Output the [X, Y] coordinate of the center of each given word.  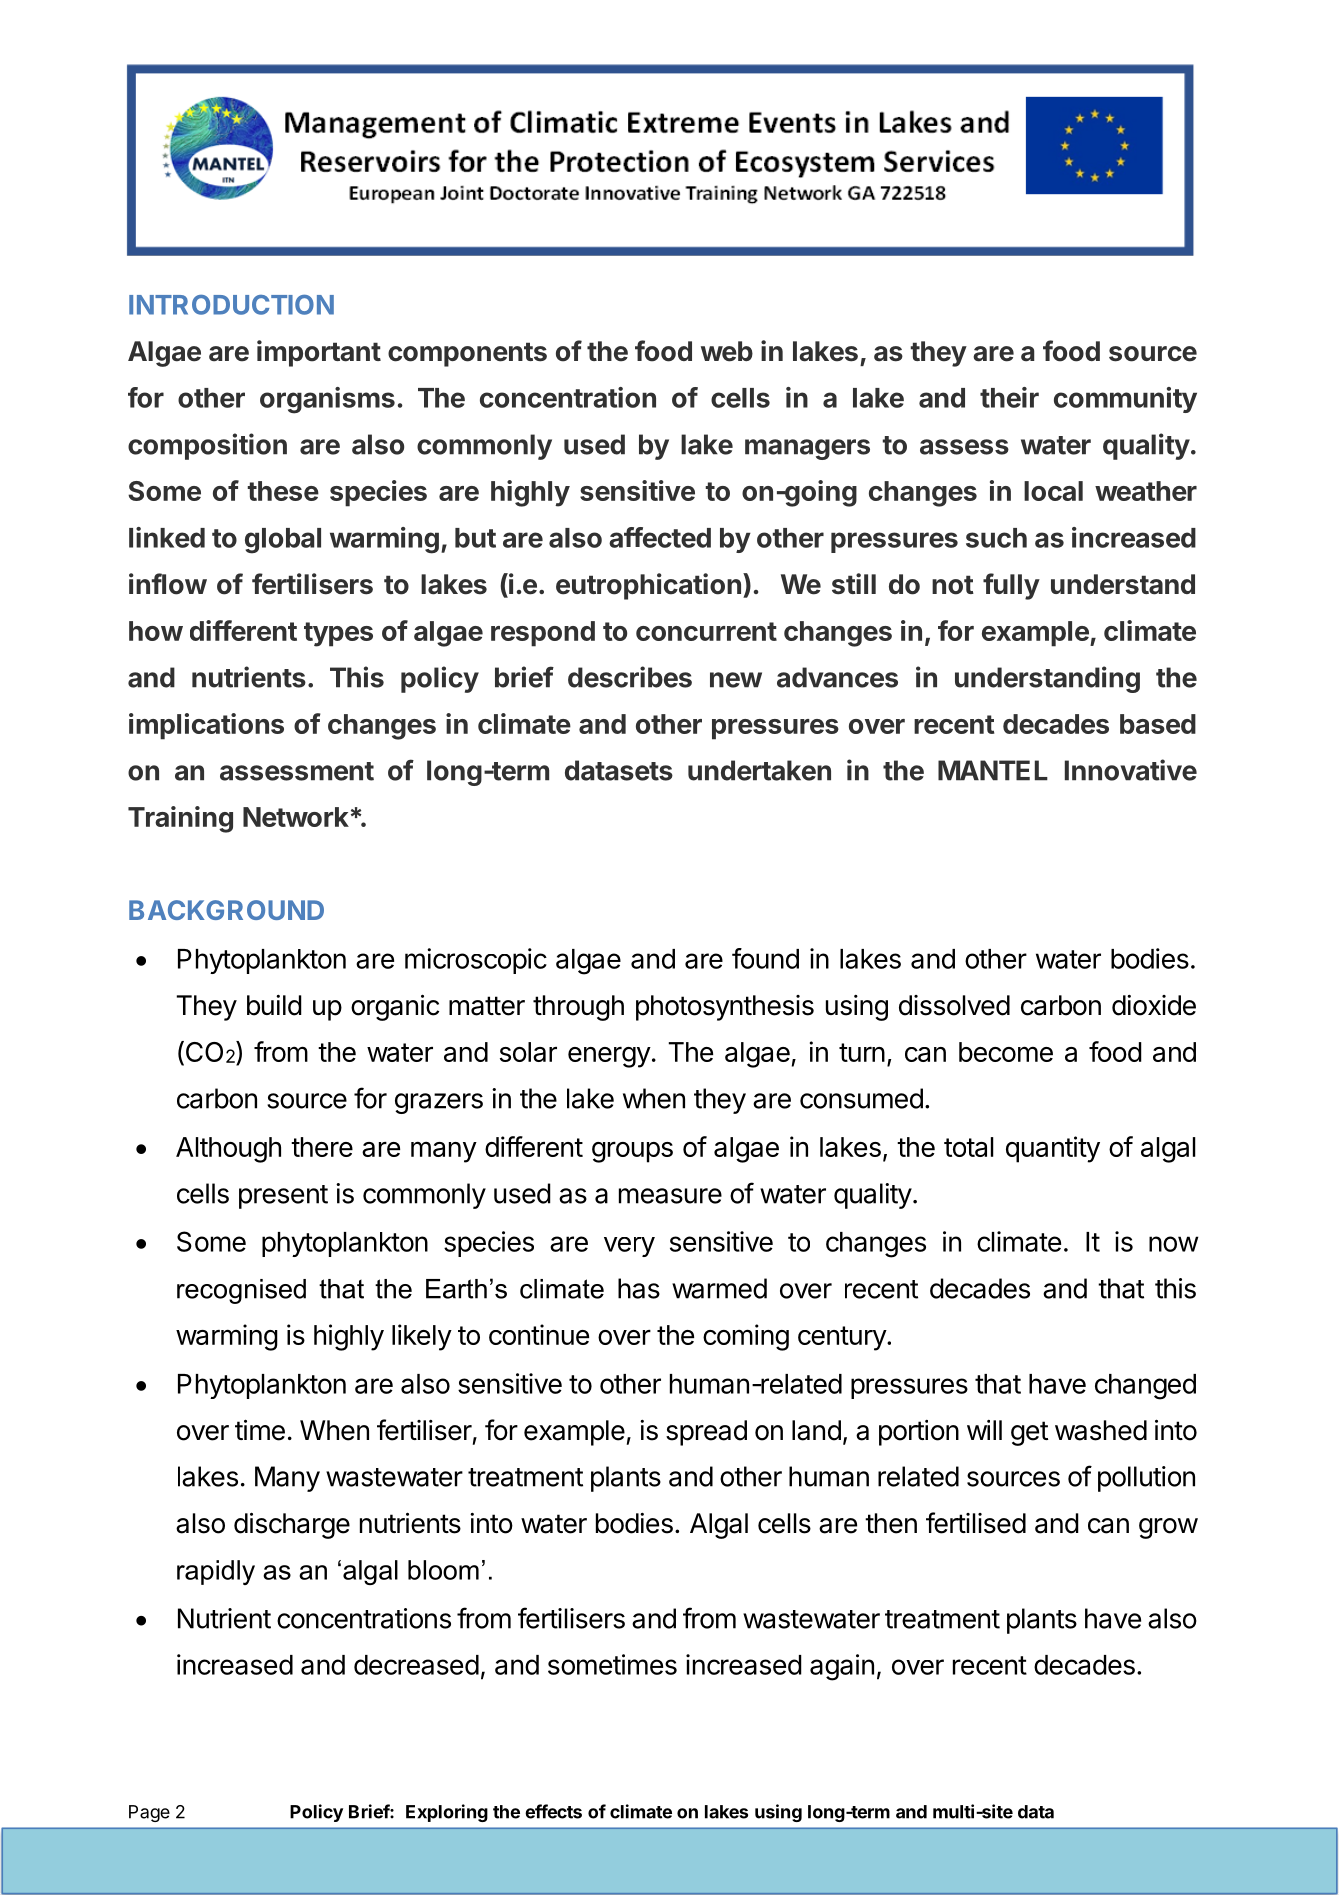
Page [149, 1813]
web [727, 351]
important [319, 353]
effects [553, 1811]
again [842, 1667]
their [1009, 397]
